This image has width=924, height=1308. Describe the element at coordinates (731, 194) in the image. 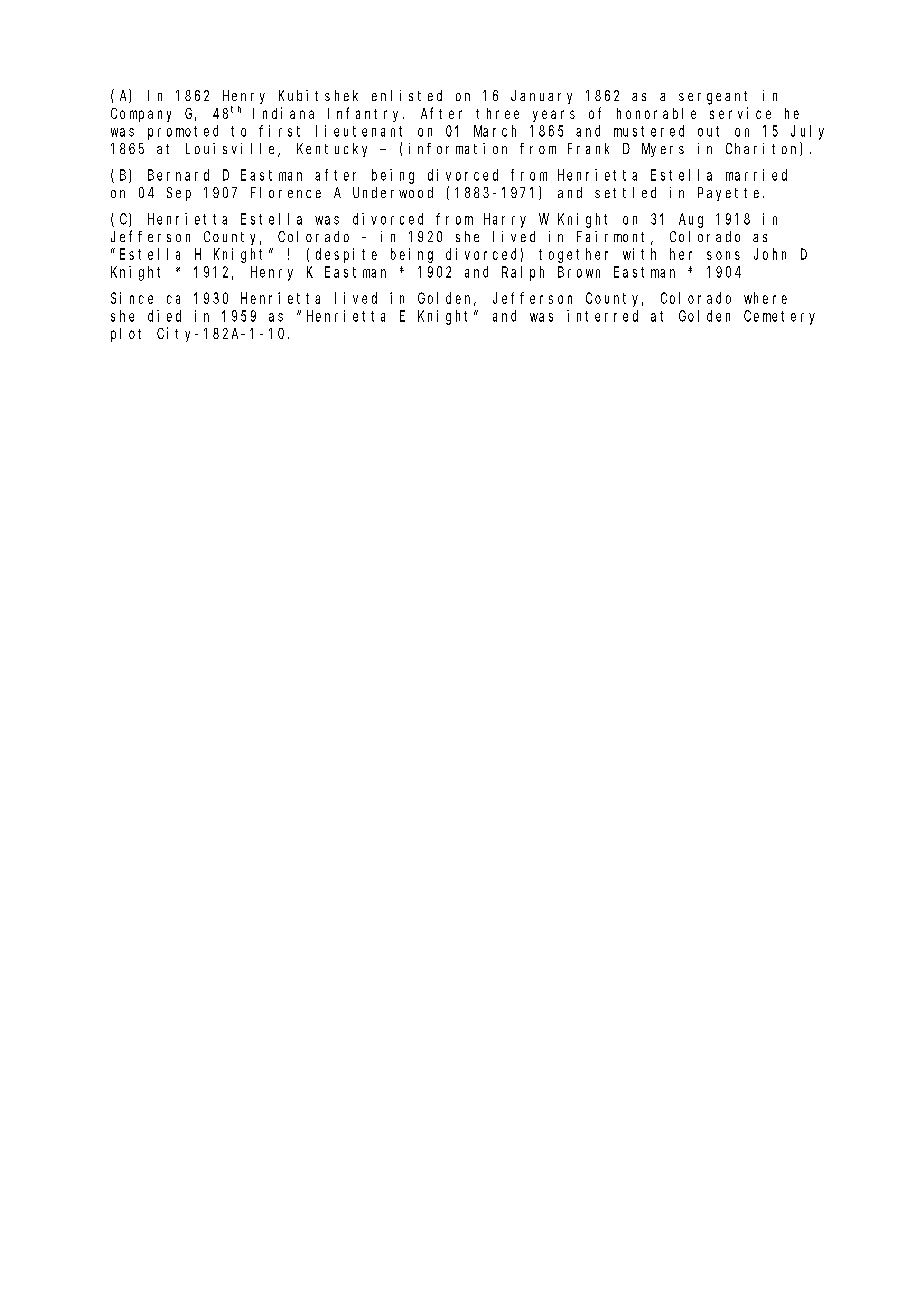

I see `Payette` at that location.
